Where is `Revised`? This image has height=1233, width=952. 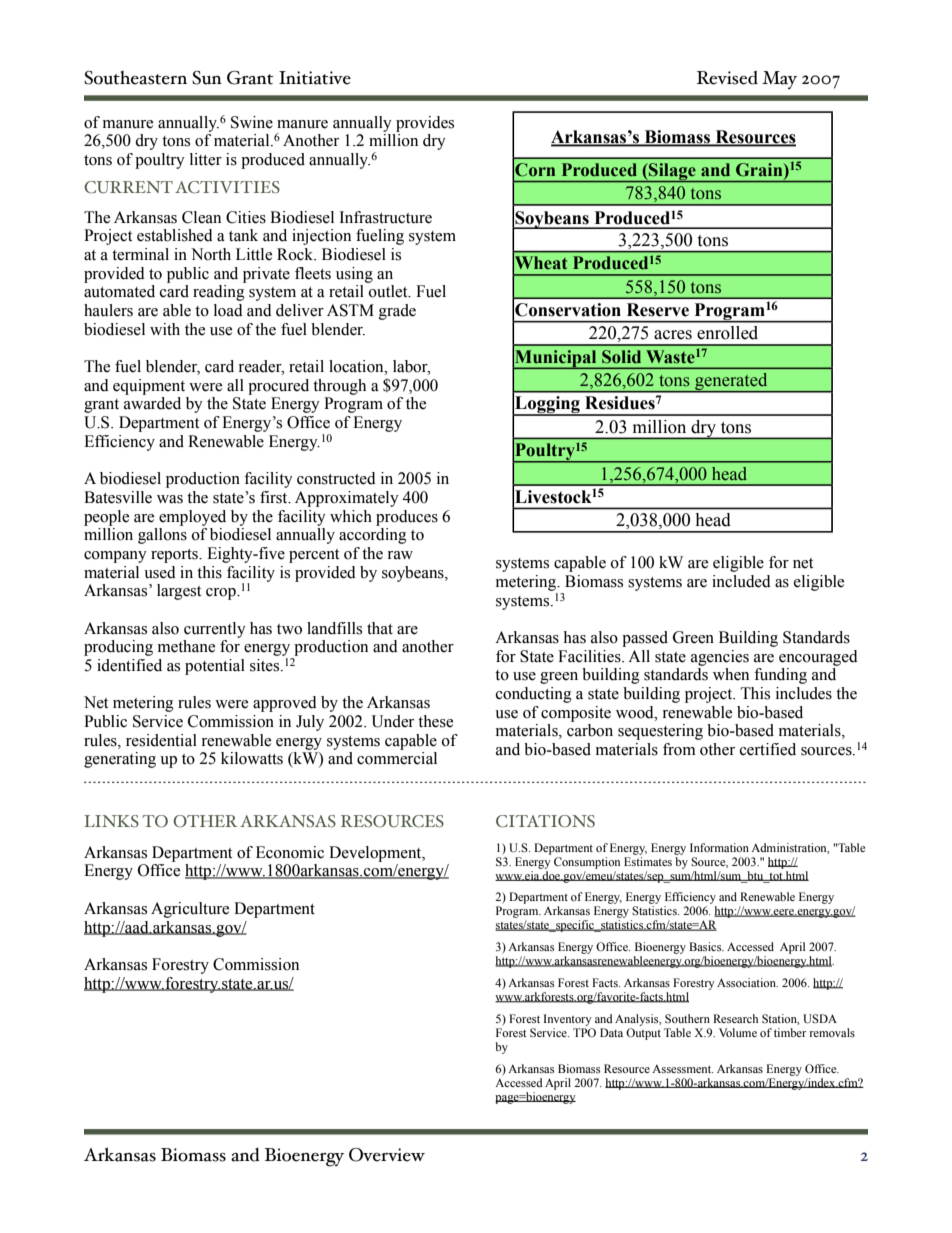
Revised is located at coordinates (727, 77).
